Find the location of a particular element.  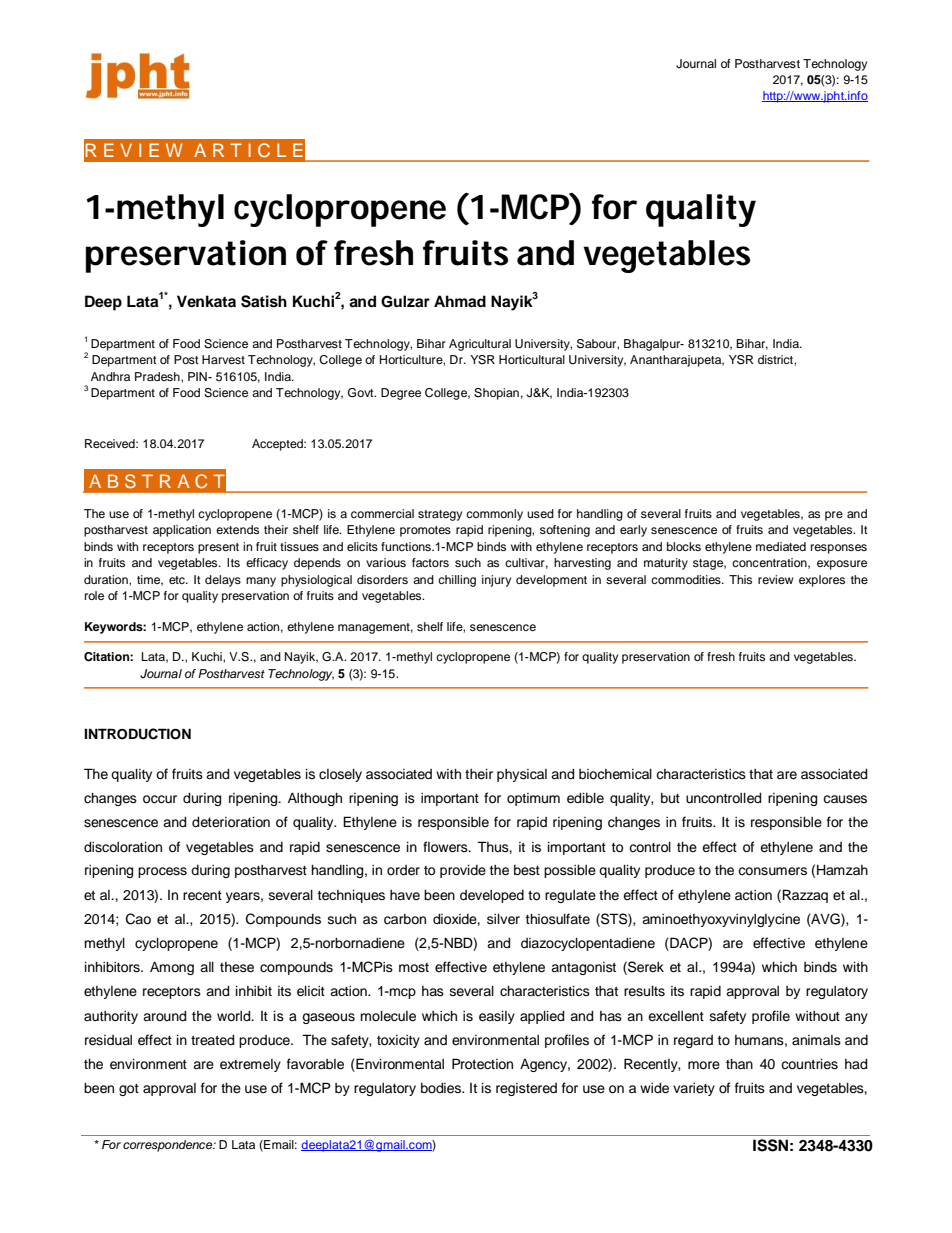

physical is located at coordinates (522, 775).
